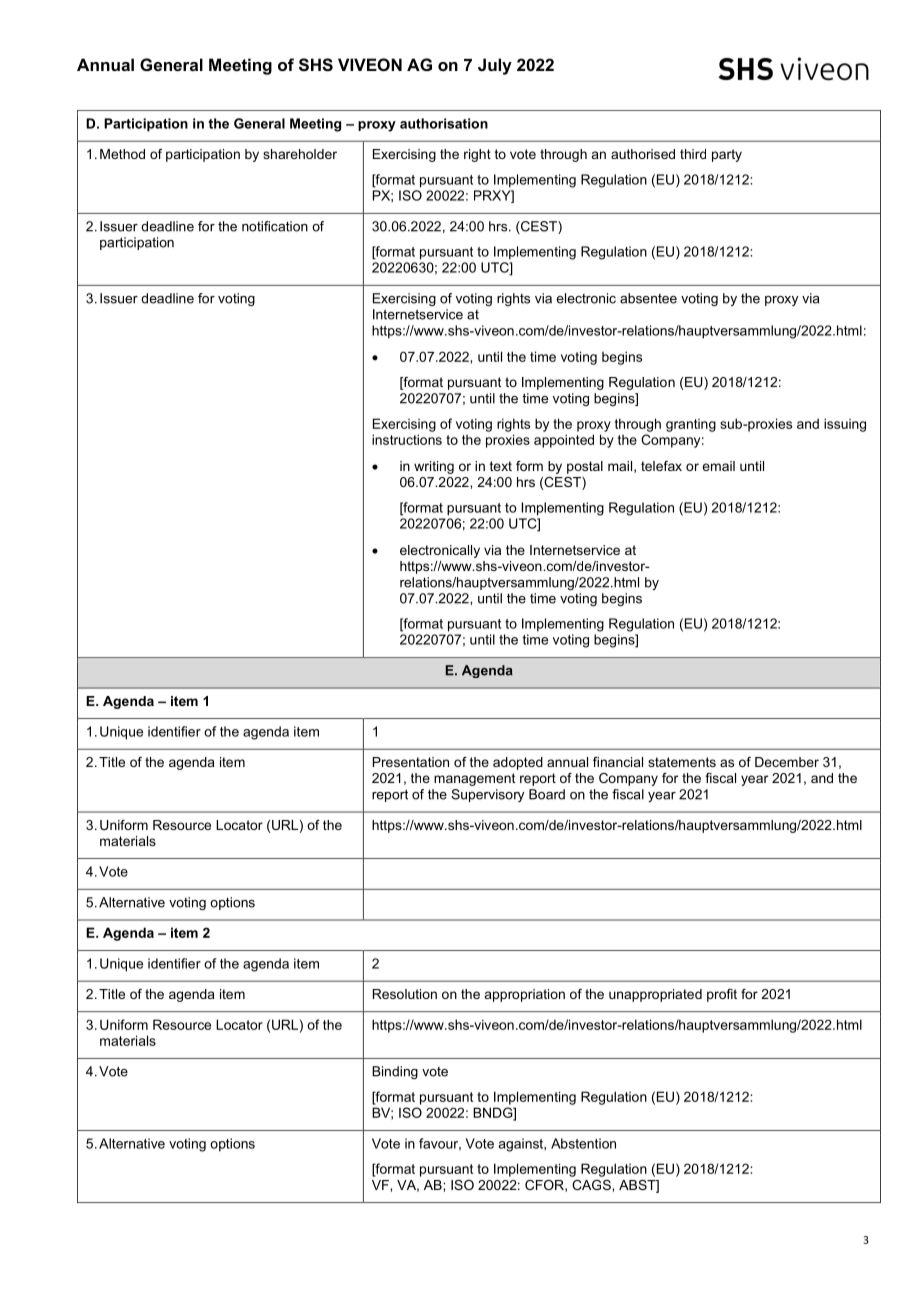 The height and width of the page is (1308, 924). Describe the element at coordinates (411, 762) in the page. I see `Presentation` at that location.
